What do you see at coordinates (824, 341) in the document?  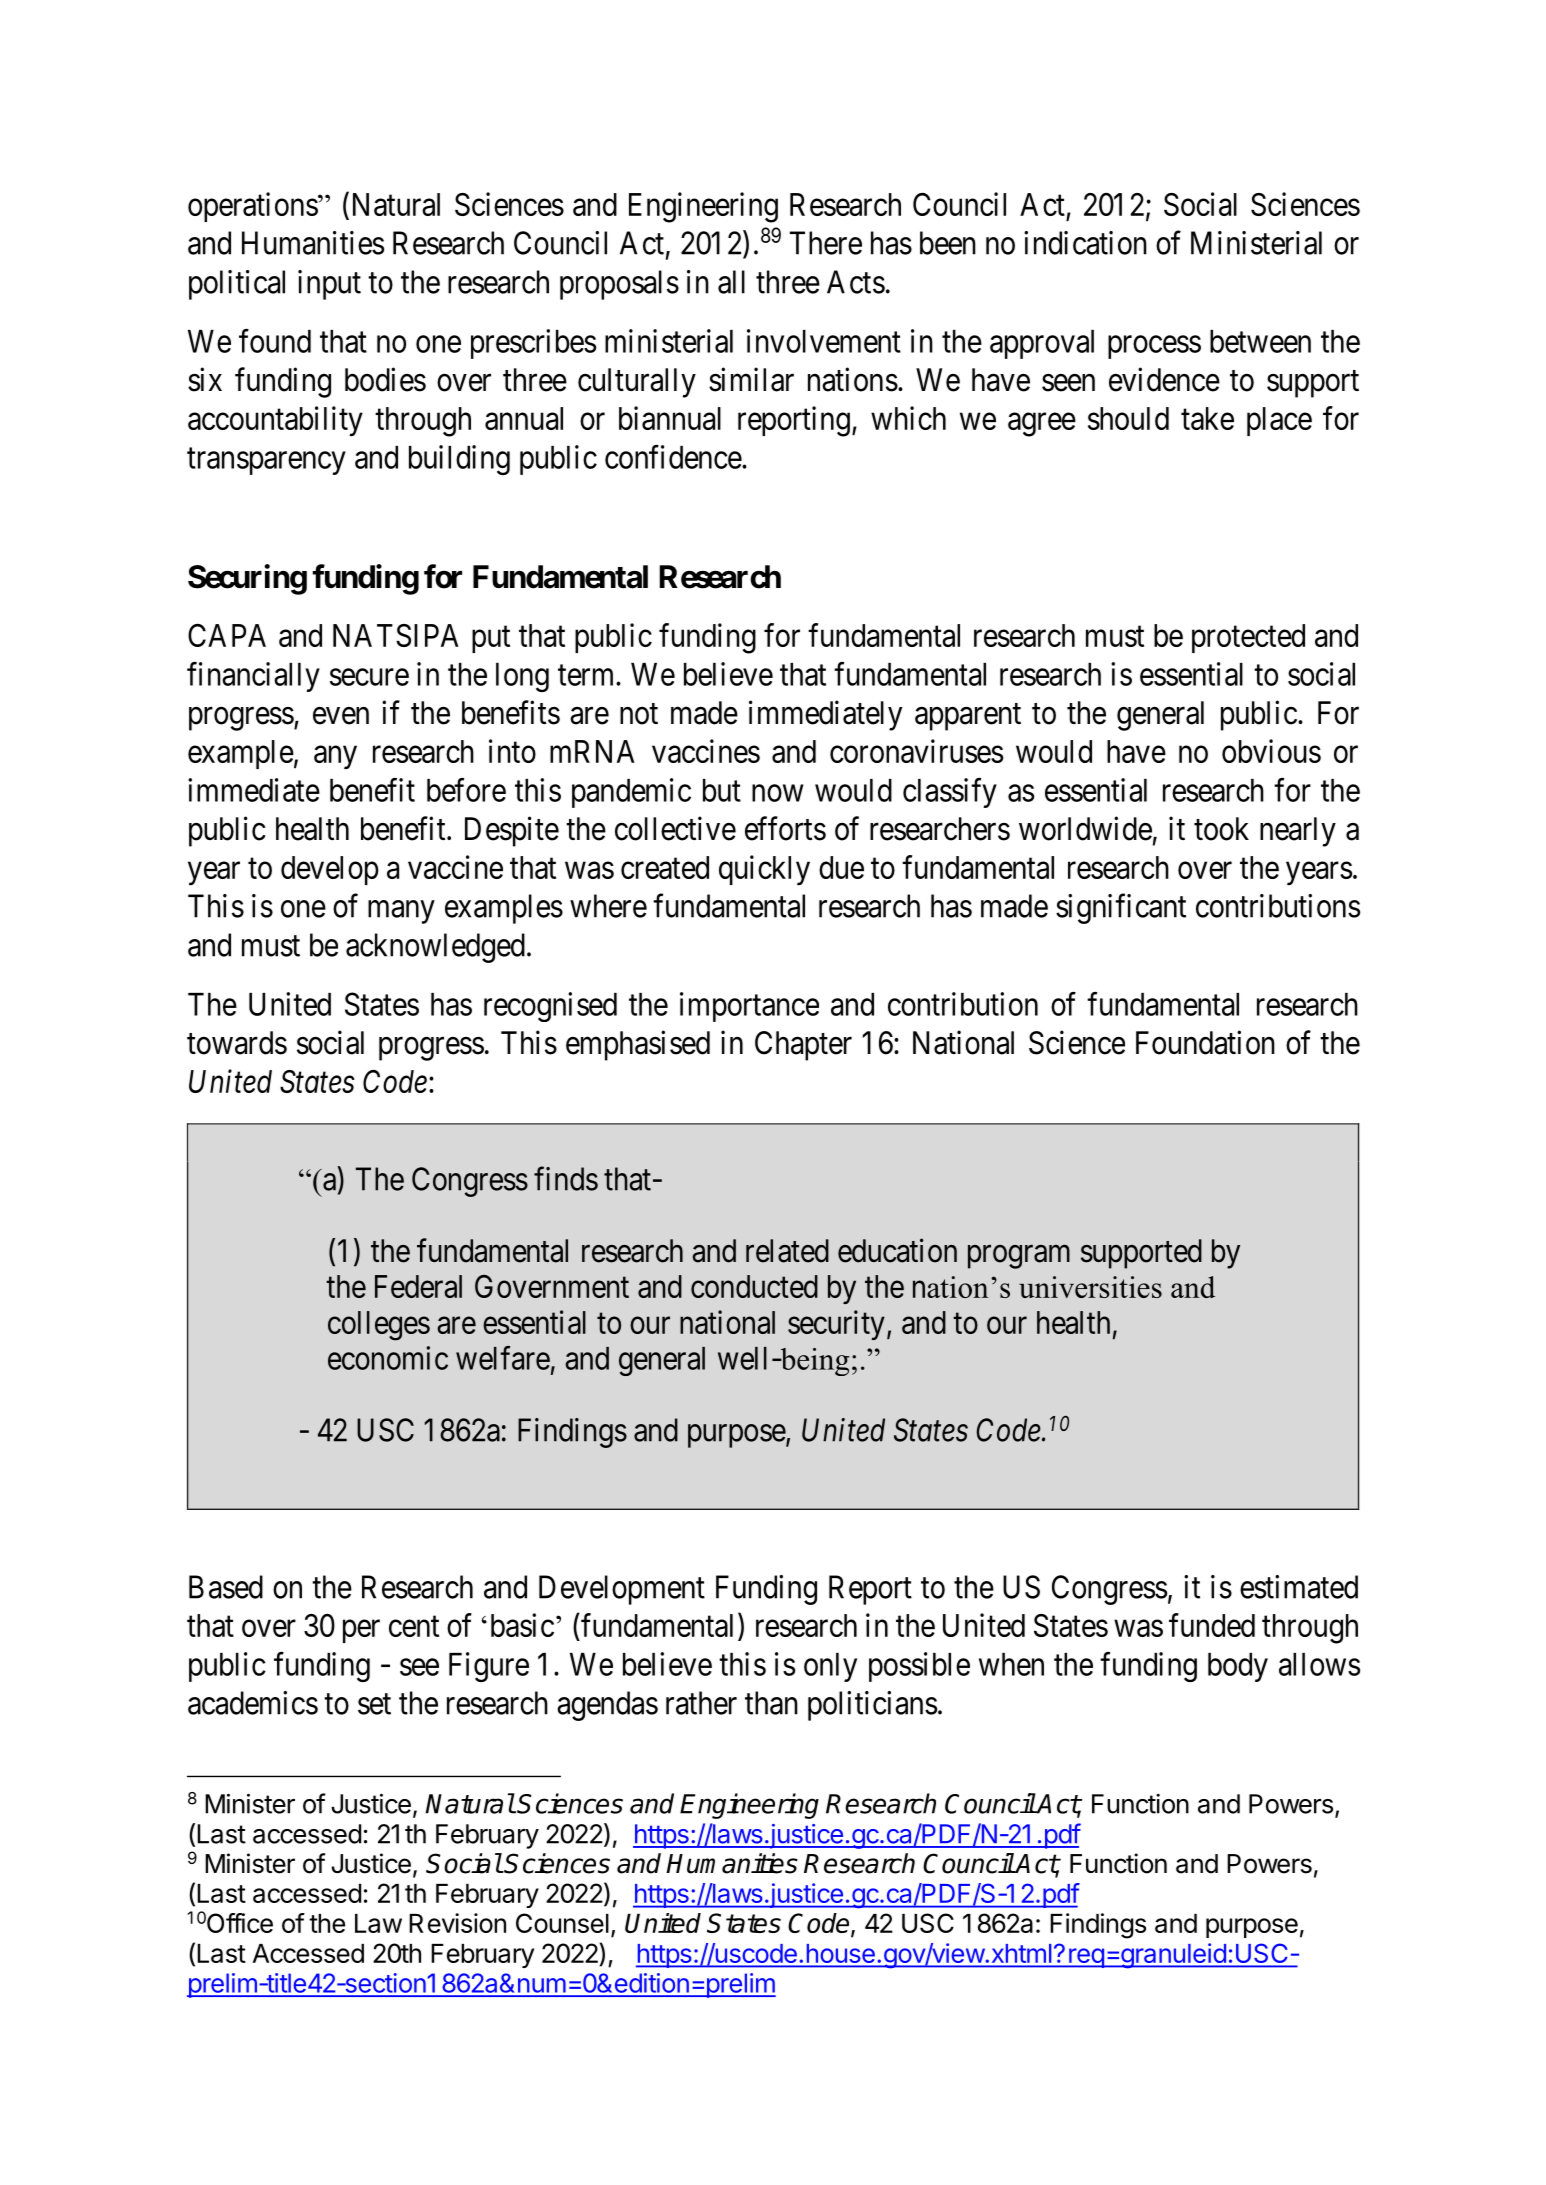 I see `involvement` at bounding box center [824, 341].
